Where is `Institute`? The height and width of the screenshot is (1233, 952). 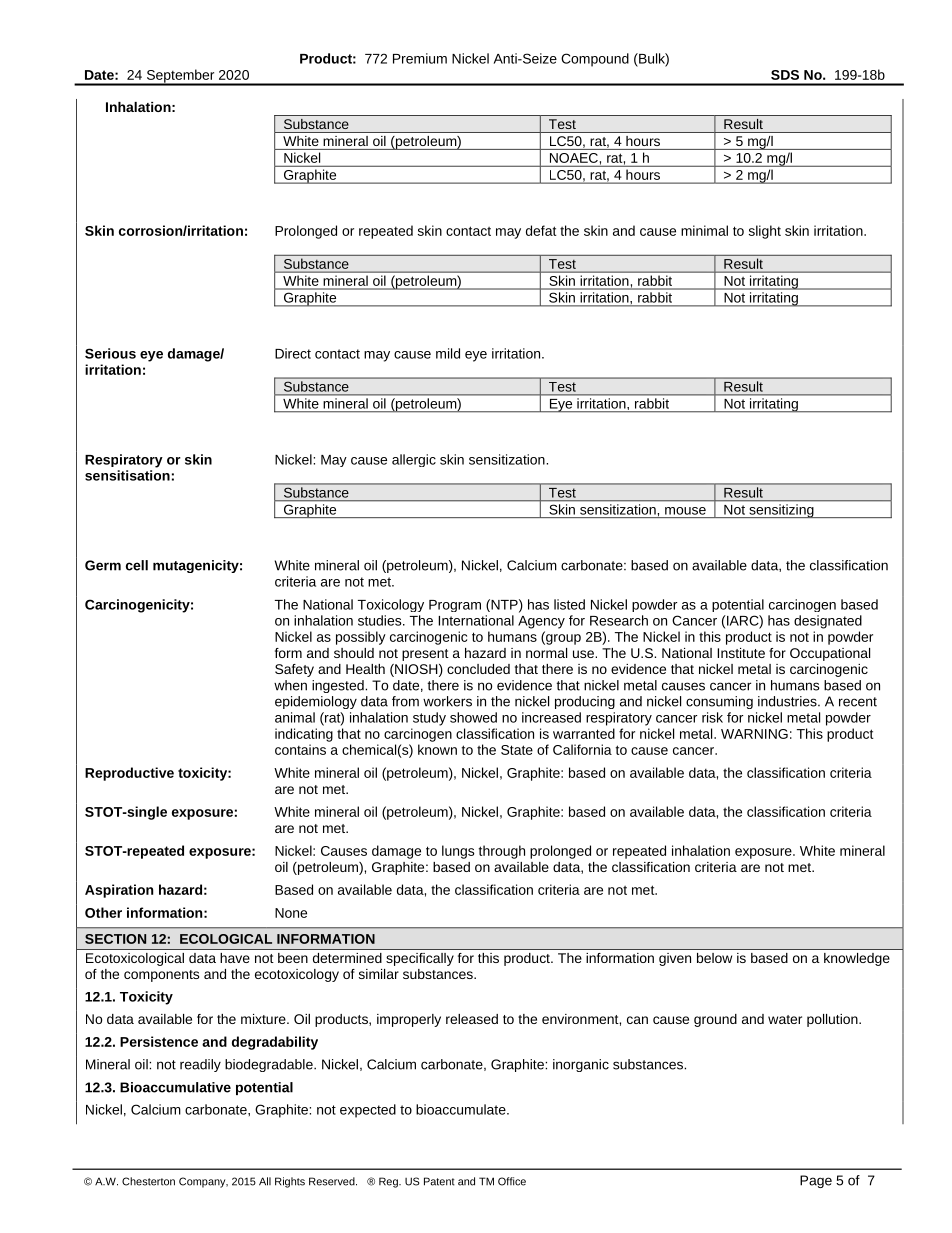
Institute is located at coordinates (741, 653).
